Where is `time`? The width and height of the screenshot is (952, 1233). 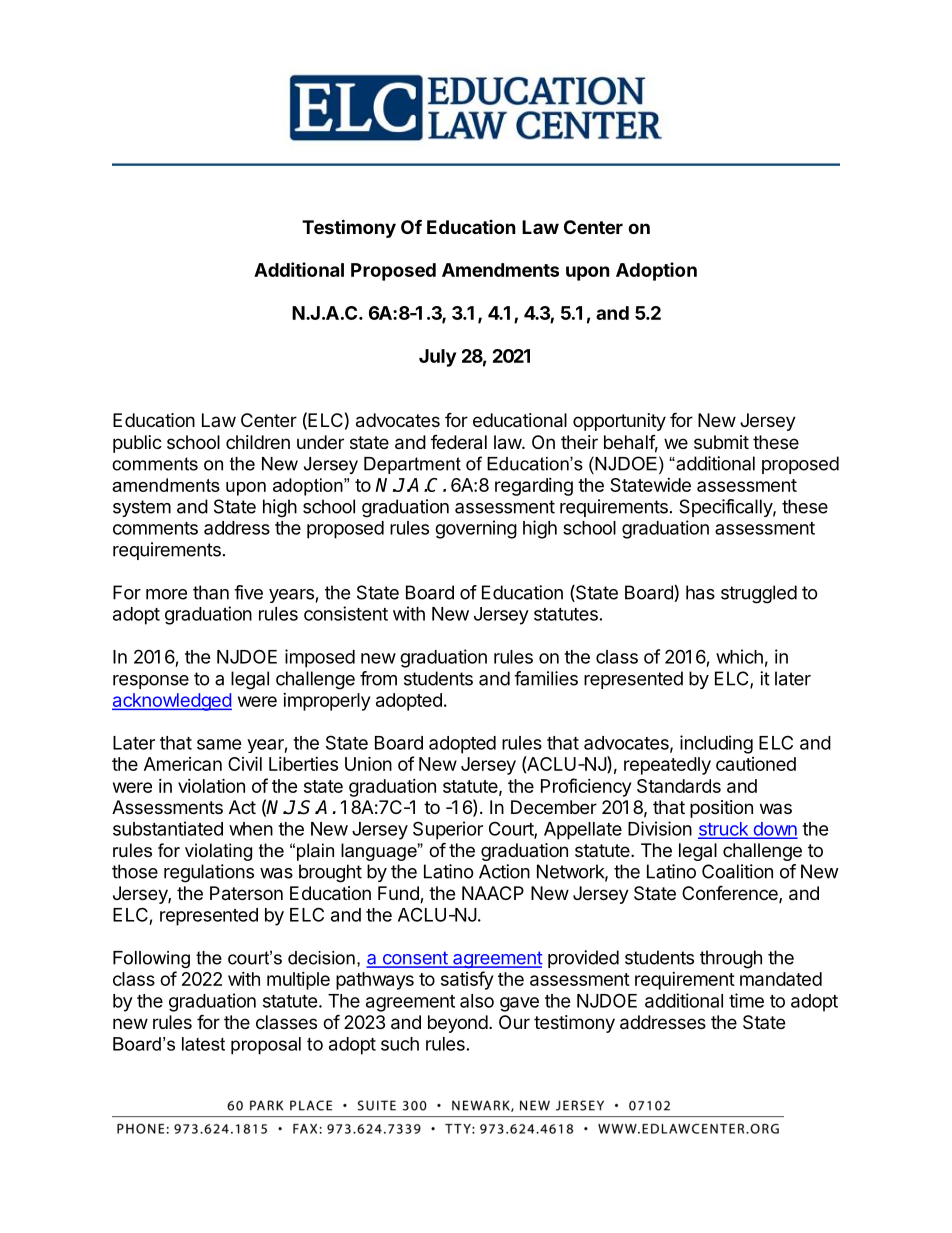 time is located at coordinates (746, 1000).
